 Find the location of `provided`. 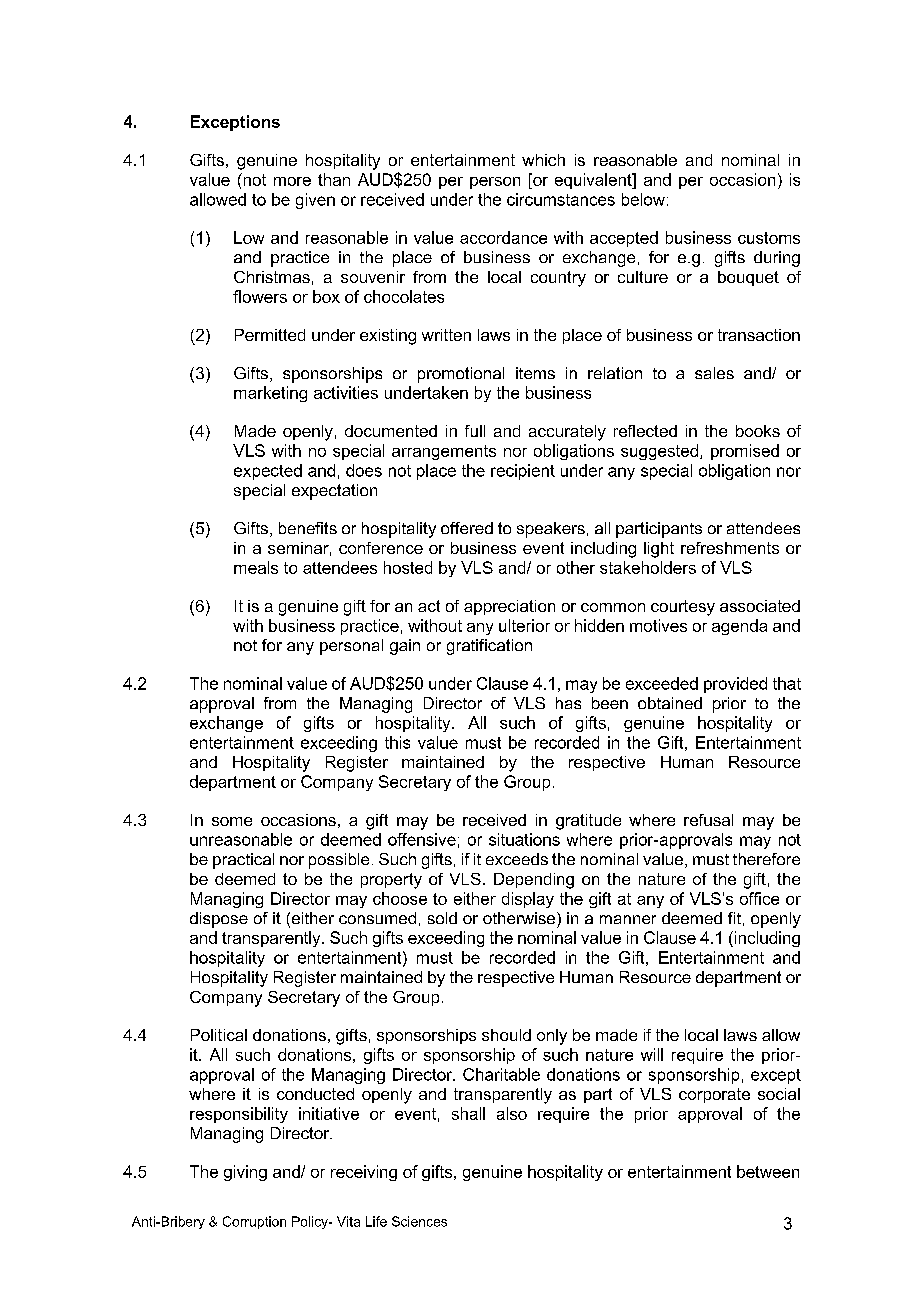

provided is located at coordinates (735, 685).
